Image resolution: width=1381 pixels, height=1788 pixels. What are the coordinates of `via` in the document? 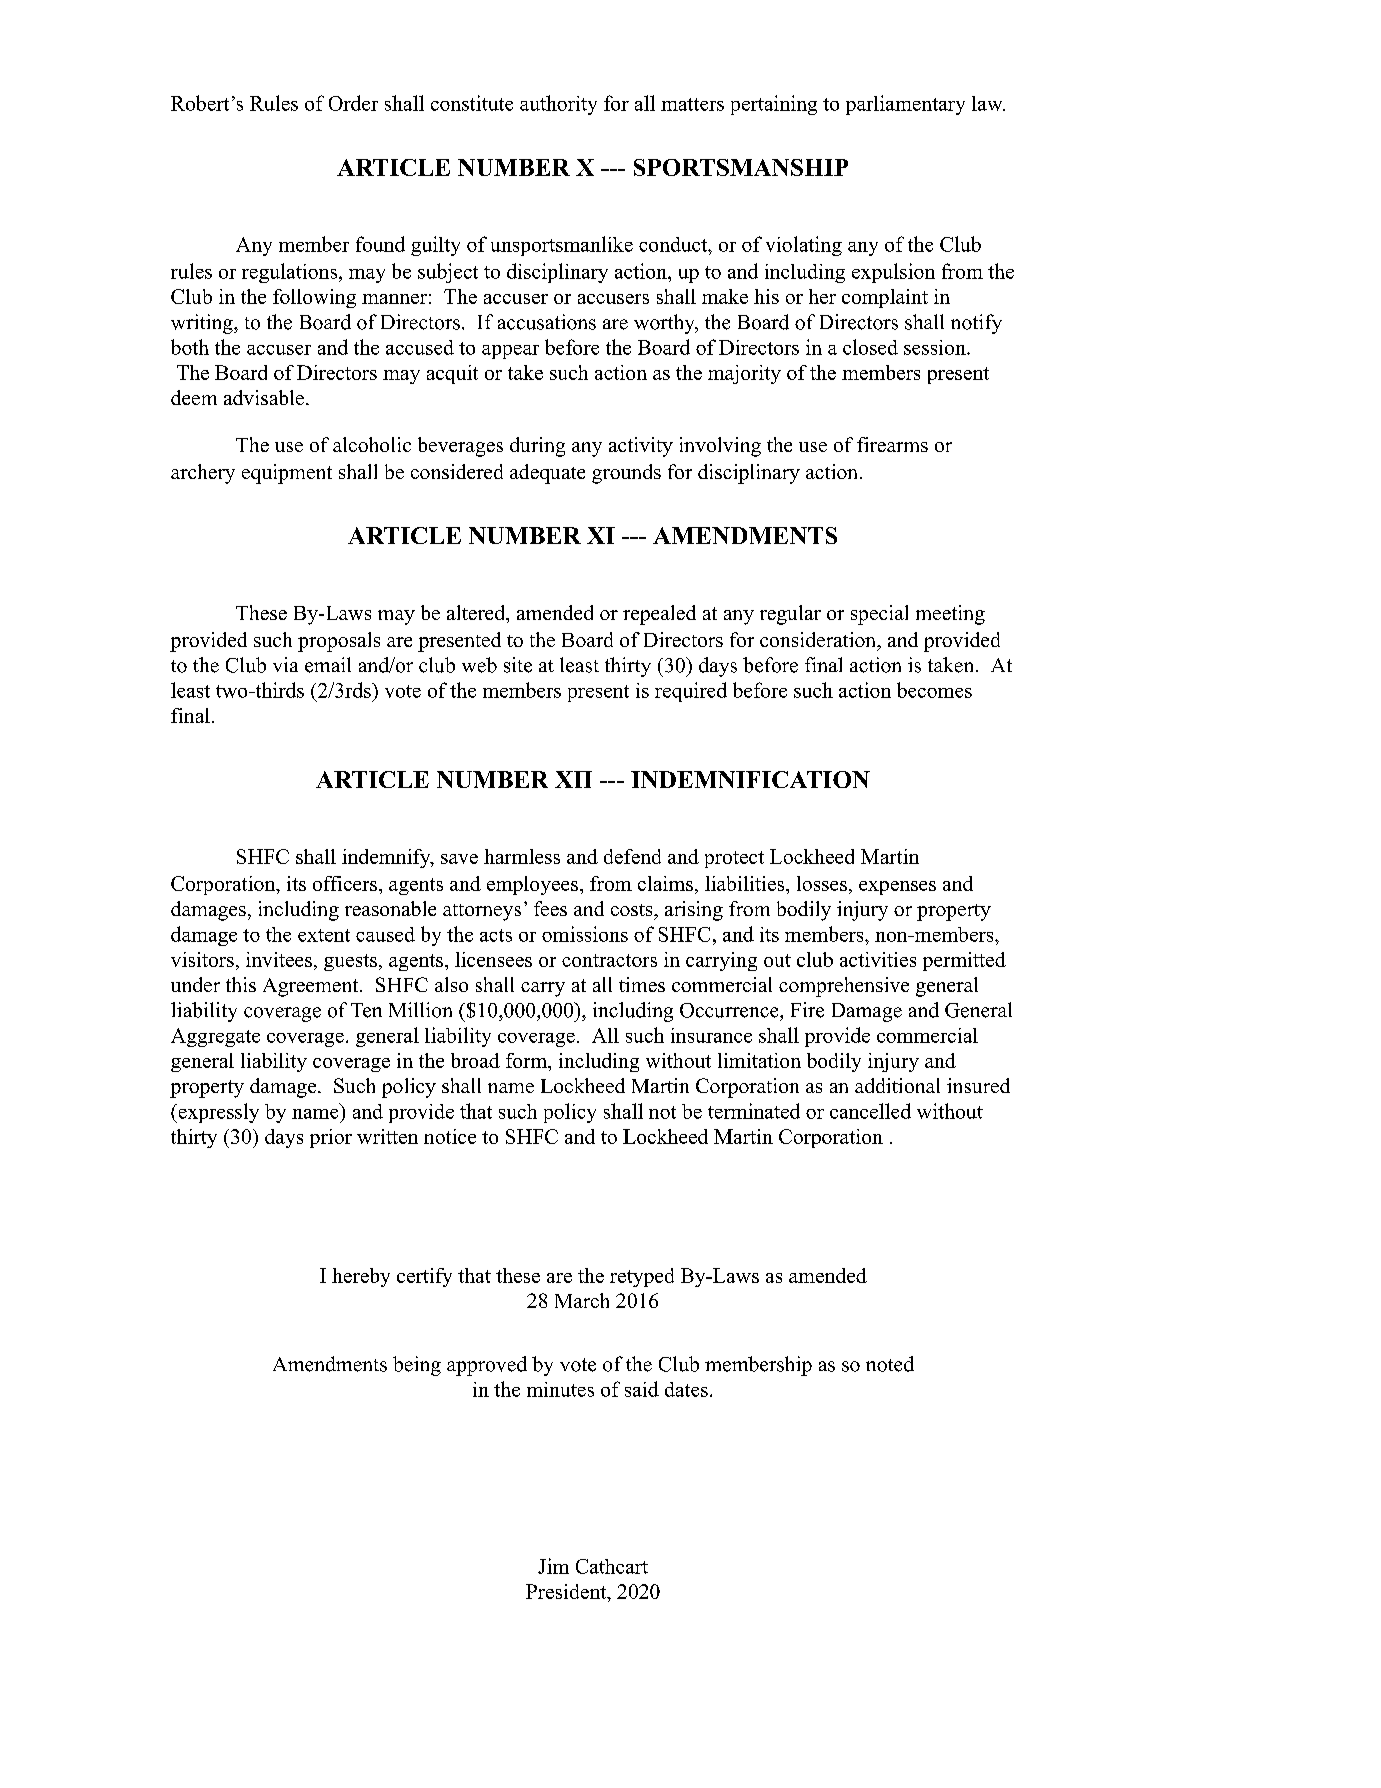 It's located at (285, 664).
